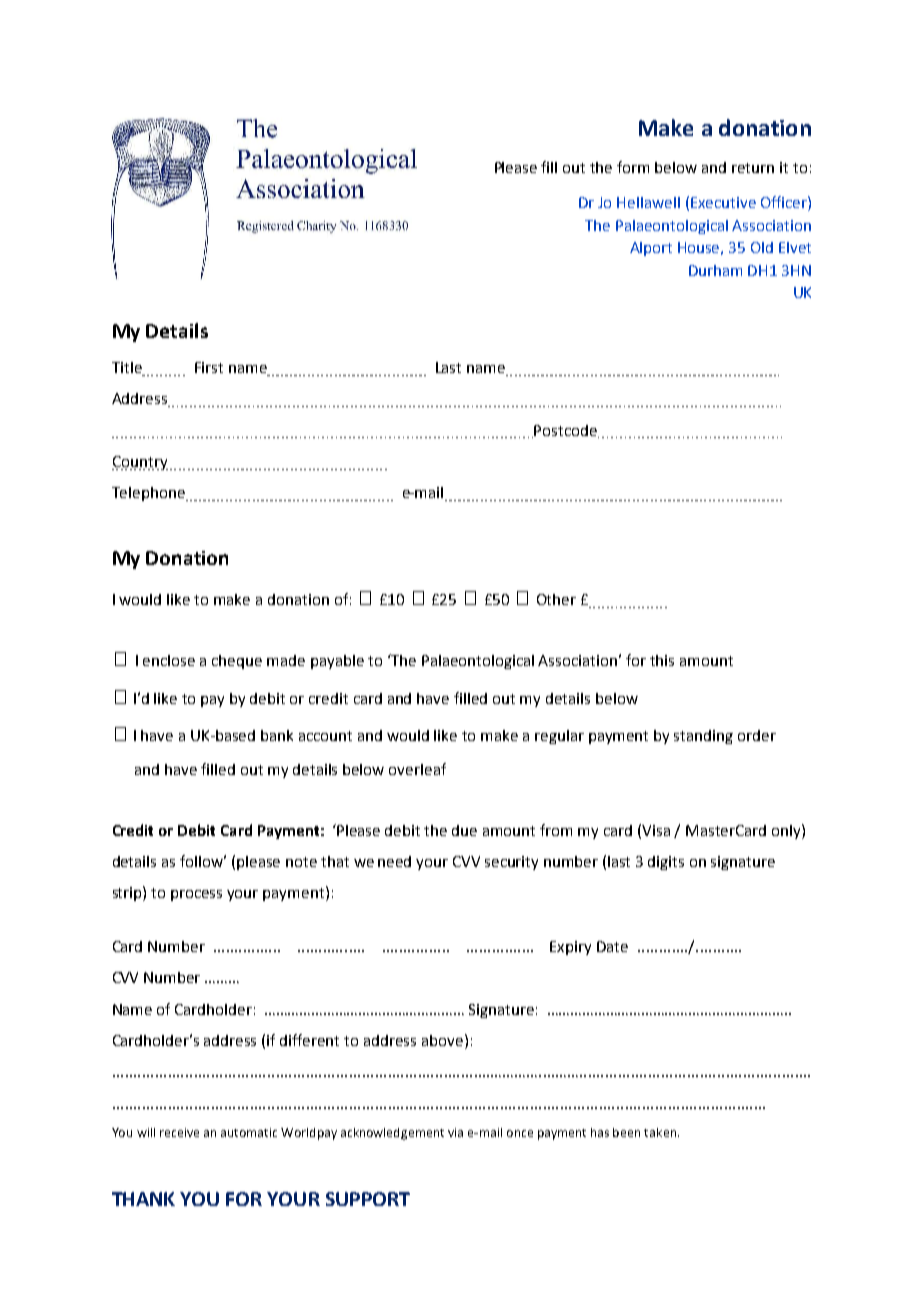  What do you see at coordinates (633, 167) in the document?
I see `form` at bounding box center [633, 167].
